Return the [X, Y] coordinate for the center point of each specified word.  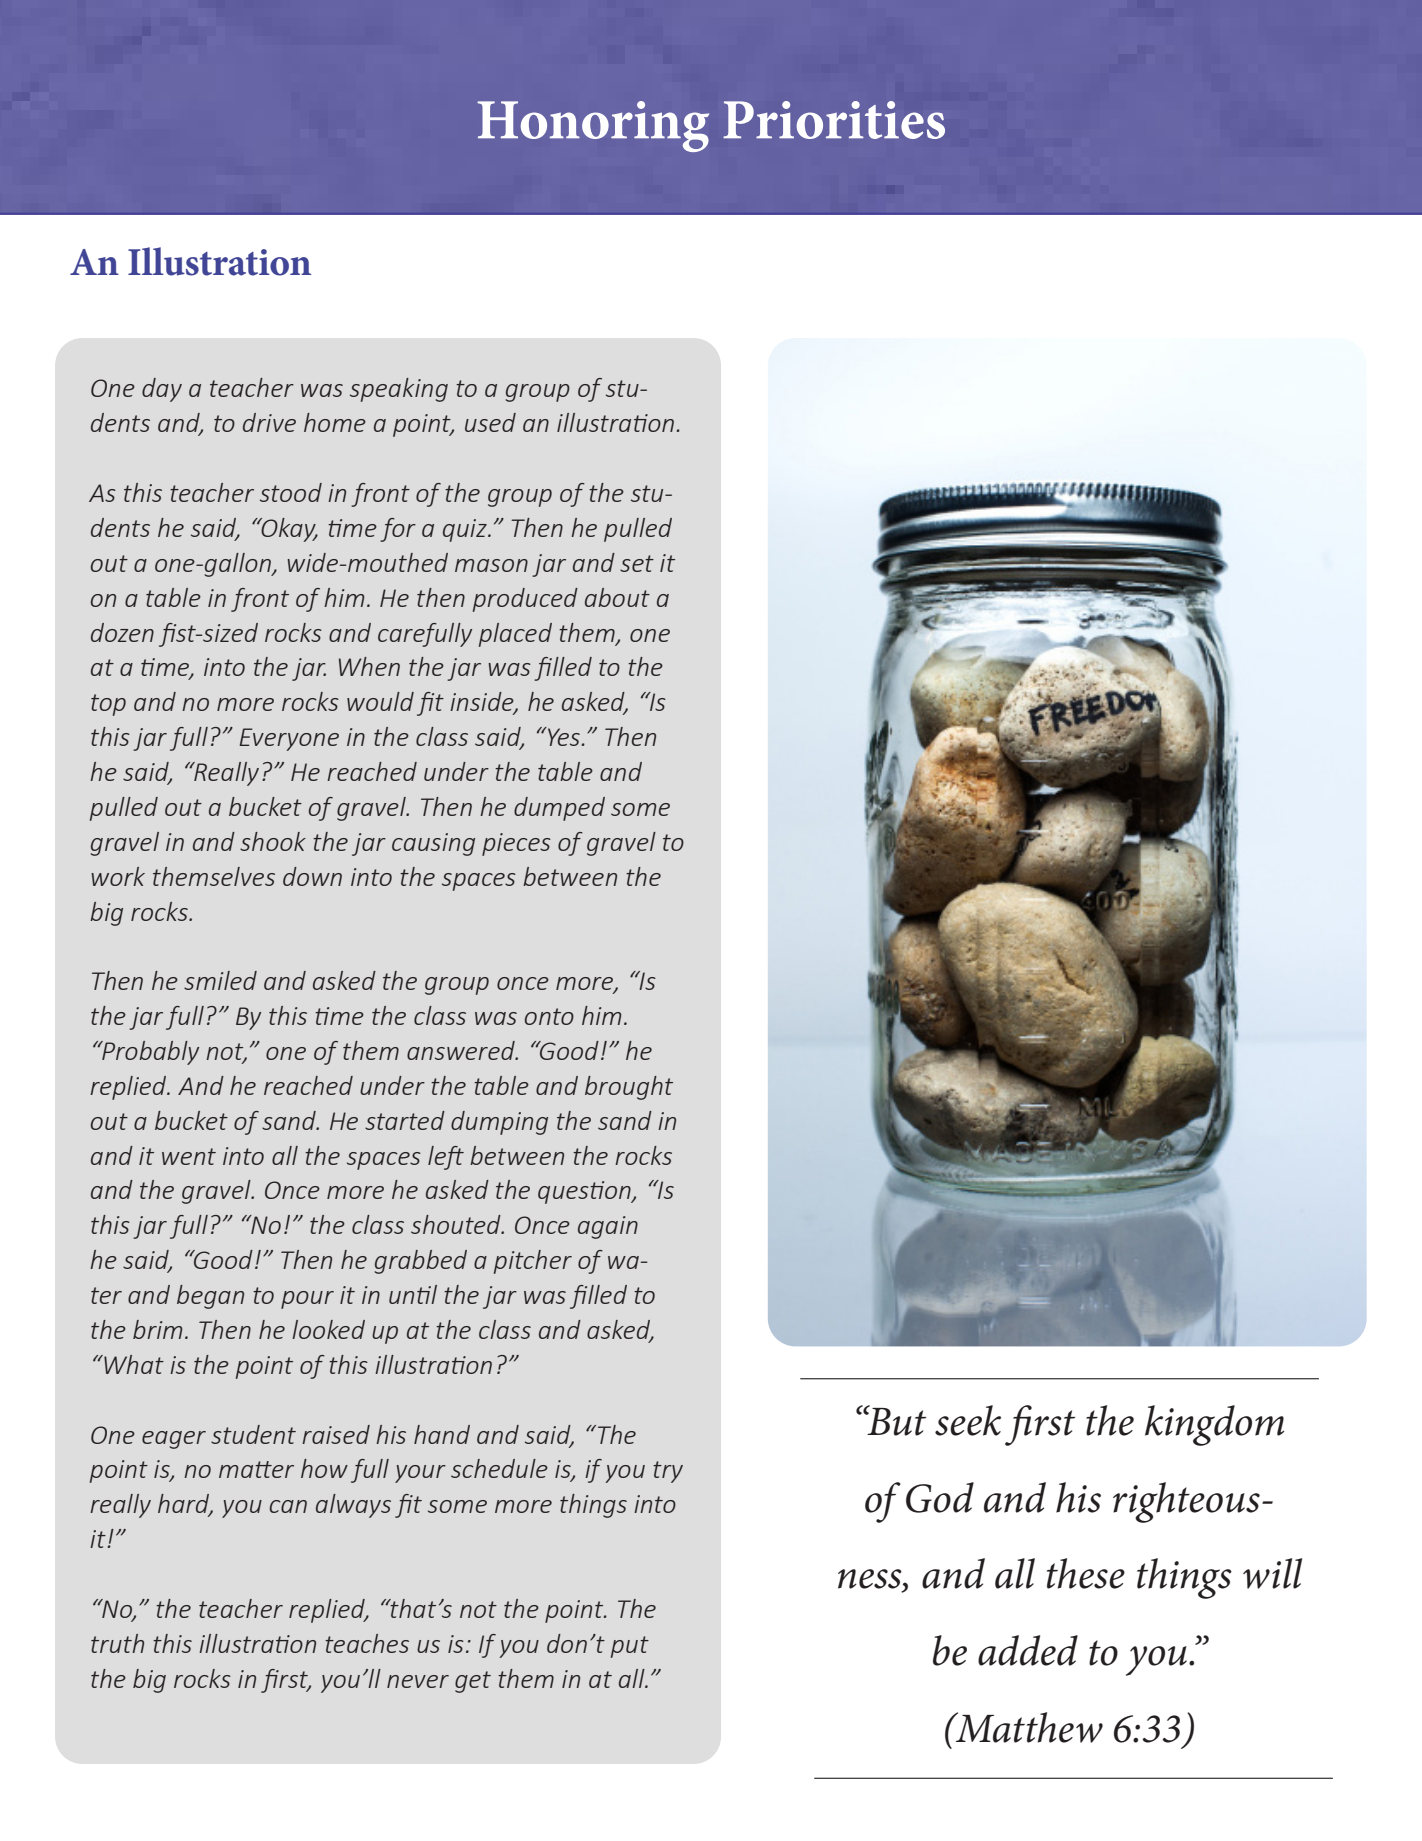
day [162, 390]
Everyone [289, 739]
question [585, 1192]
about [617, 597]
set [637, 563]
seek [968, 1420]
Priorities [834, 120]
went [189, 1156]
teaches [367, 1643]
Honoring [593, 126]
